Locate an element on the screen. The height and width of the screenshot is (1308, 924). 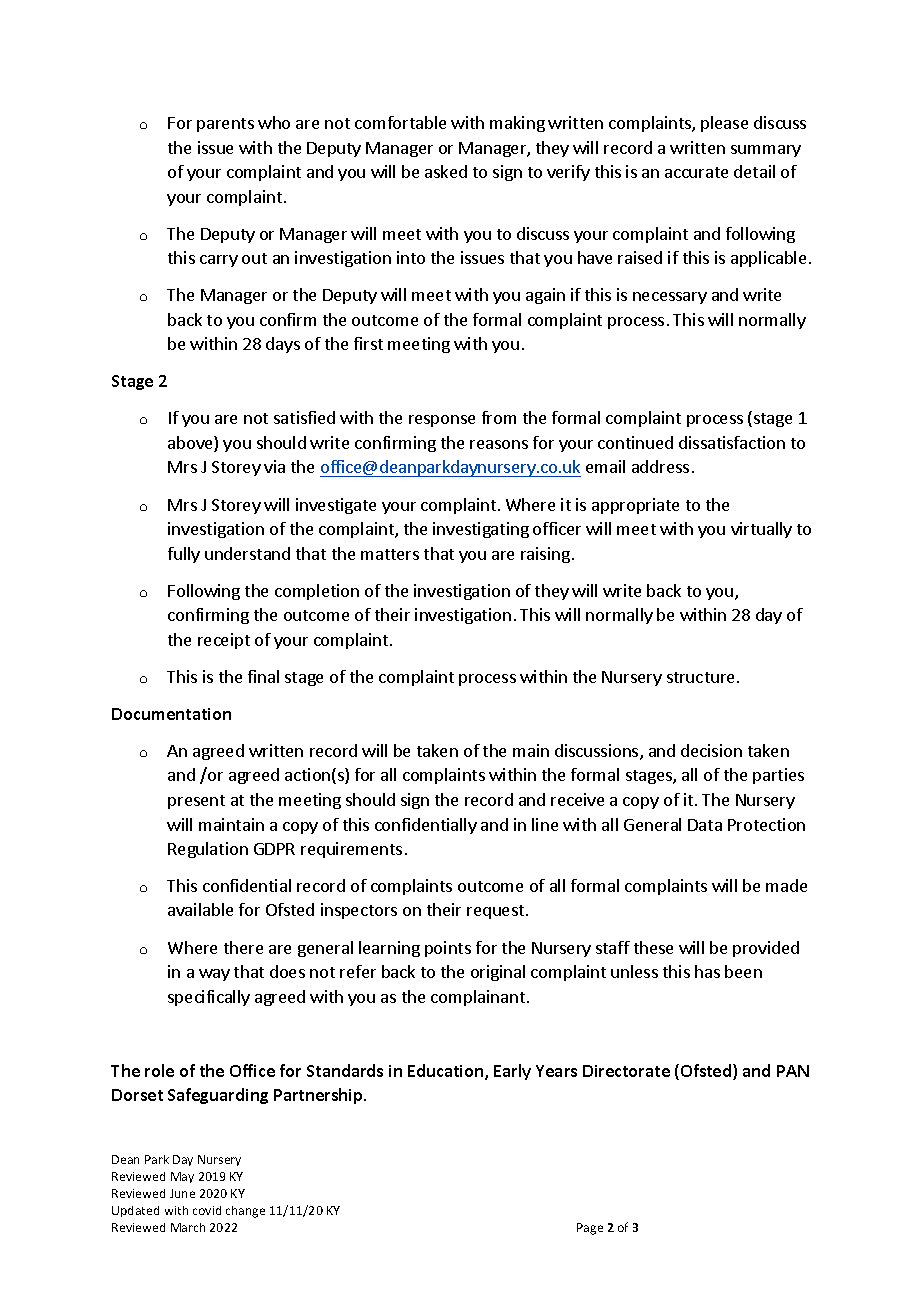
accurate is located at coordinates (696, 172).
